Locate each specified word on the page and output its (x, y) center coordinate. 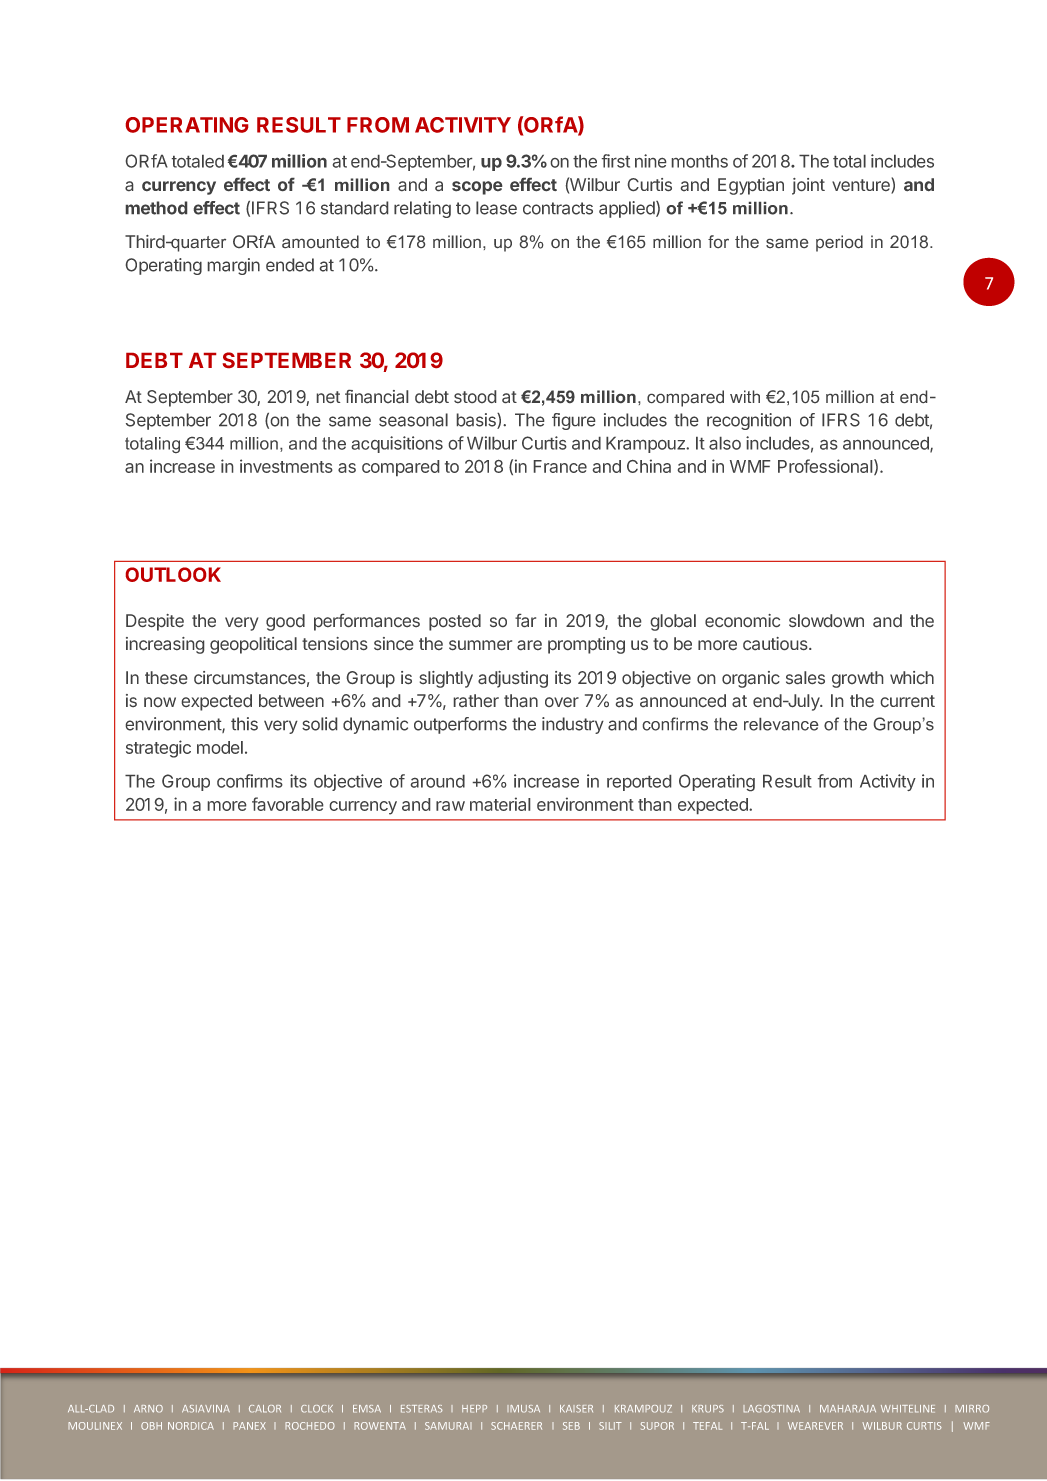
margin (234, 266)
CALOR (265, 1409)
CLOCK (317, 1409)
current (908, 701)
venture (862, 186)
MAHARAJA (848, 1409)
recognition (749, 421)
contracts (558, 208)
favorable (287, 804)
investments (286, 466)
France (560, 466)
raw (450, 806)
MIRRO (972, 1409)
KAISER (576, 1409)
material (500, 804)
